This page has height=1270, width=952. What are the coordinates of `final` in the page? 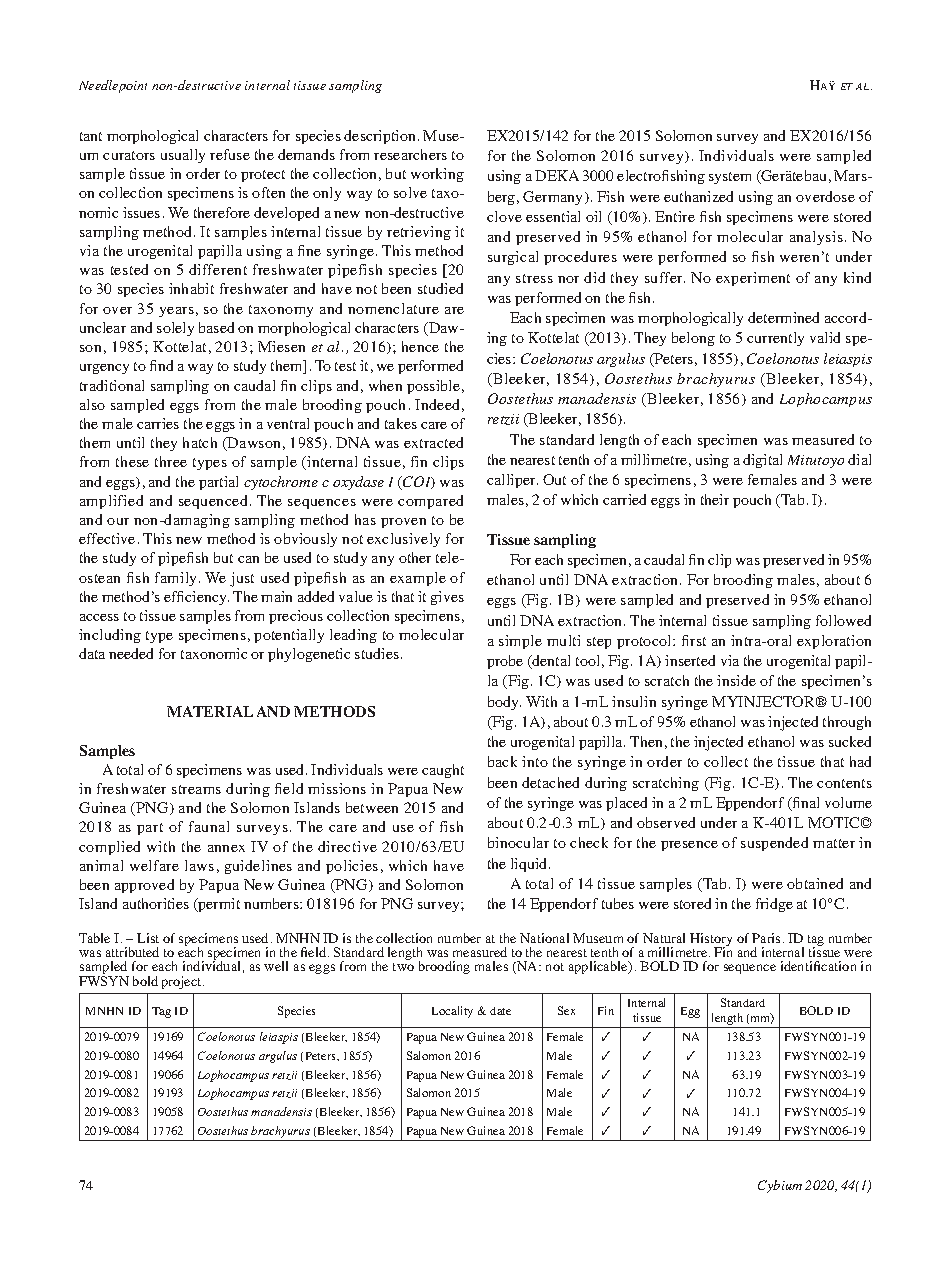 It's located at (805, 804).
